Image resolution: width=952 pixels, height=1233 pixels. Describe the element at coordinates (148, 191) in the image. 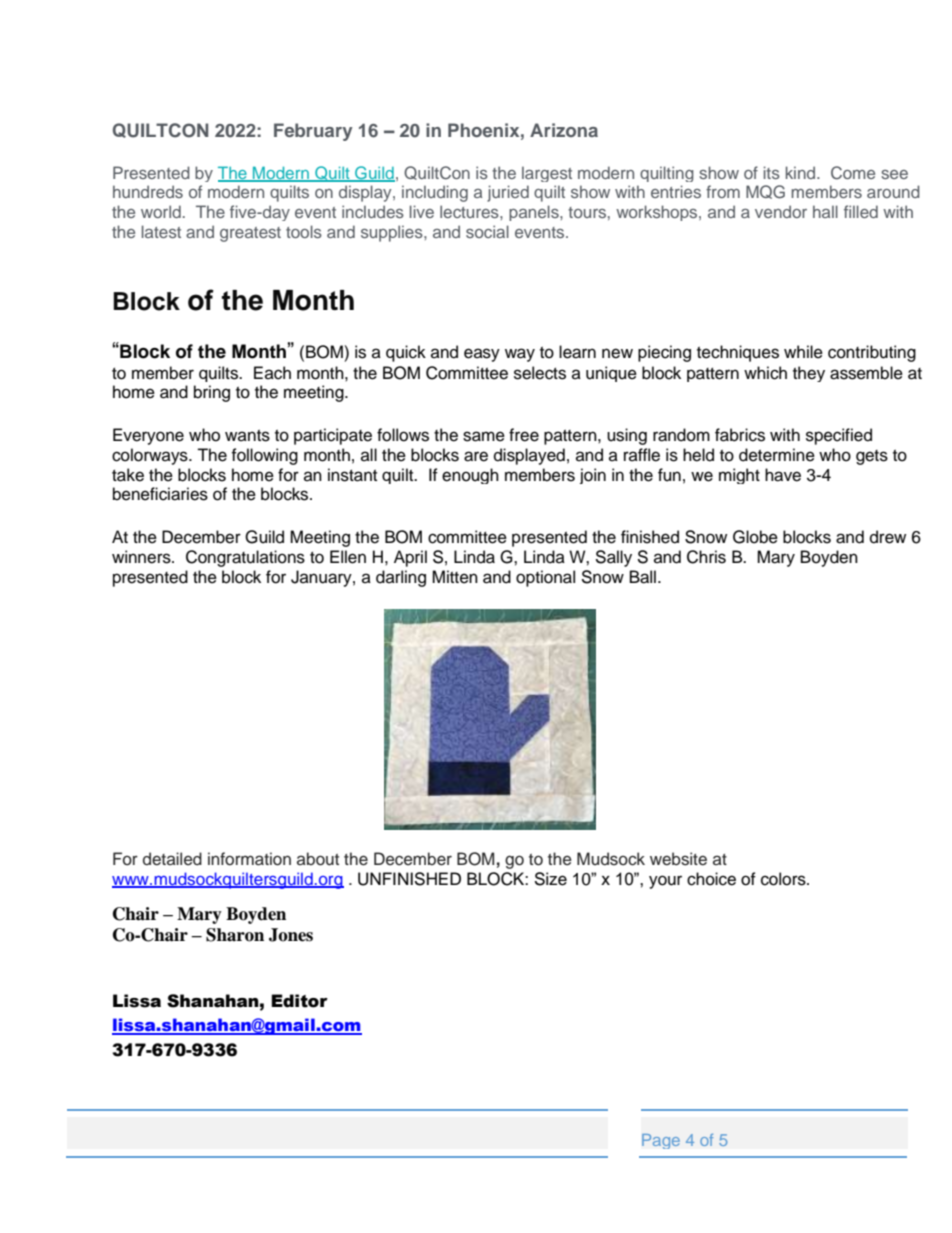

I see `hundreds` at that location.
